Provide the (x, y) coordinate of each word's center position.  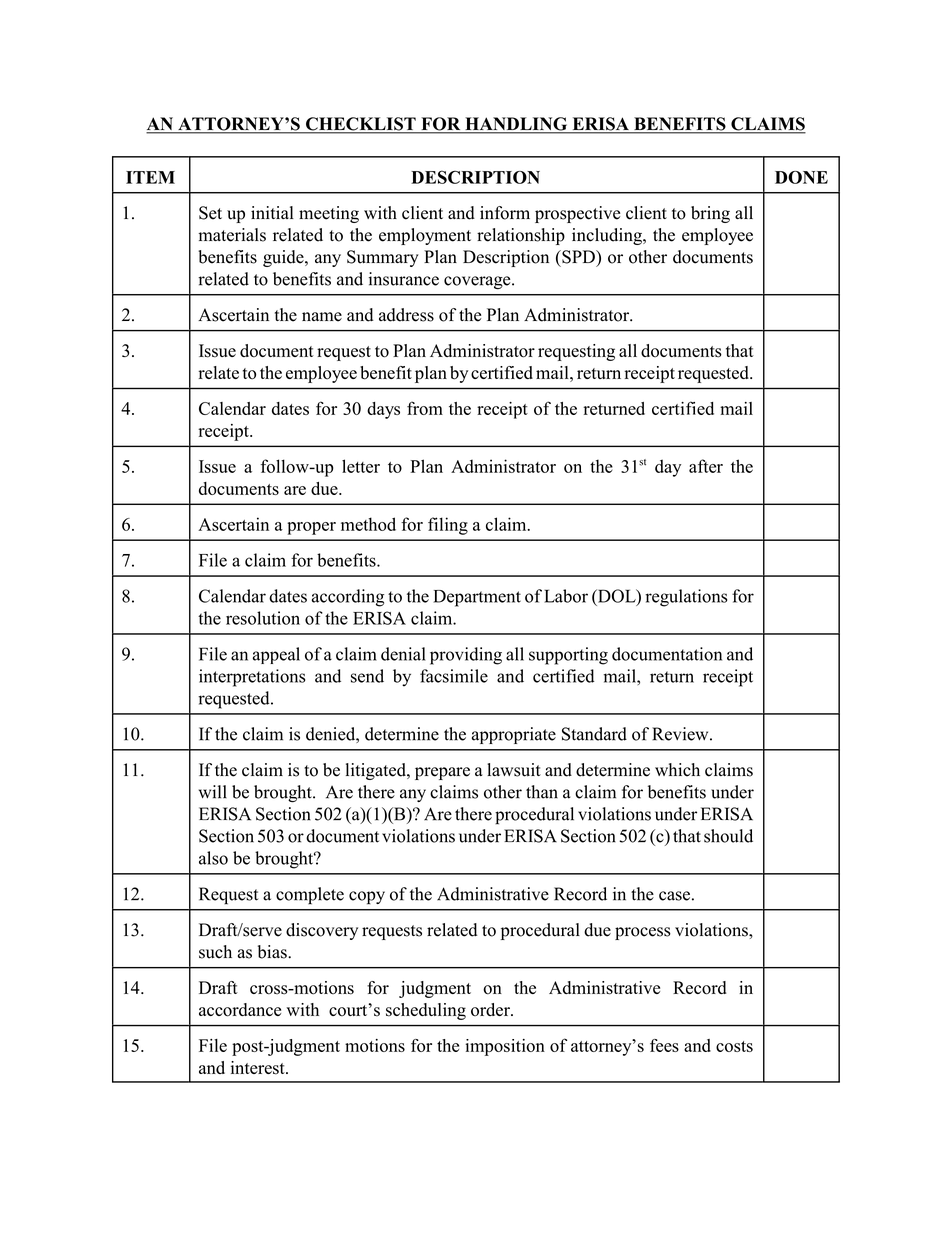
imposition (505, 1047)
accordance (240, 1010)
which (677, 770)
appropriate (514, 735)
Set (210, 213)
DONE (801, 177)
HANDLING (516, 125)
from (425, 408)
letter (361, 466)
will (213, 792)
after (706, 466)
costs (734, 1046)
